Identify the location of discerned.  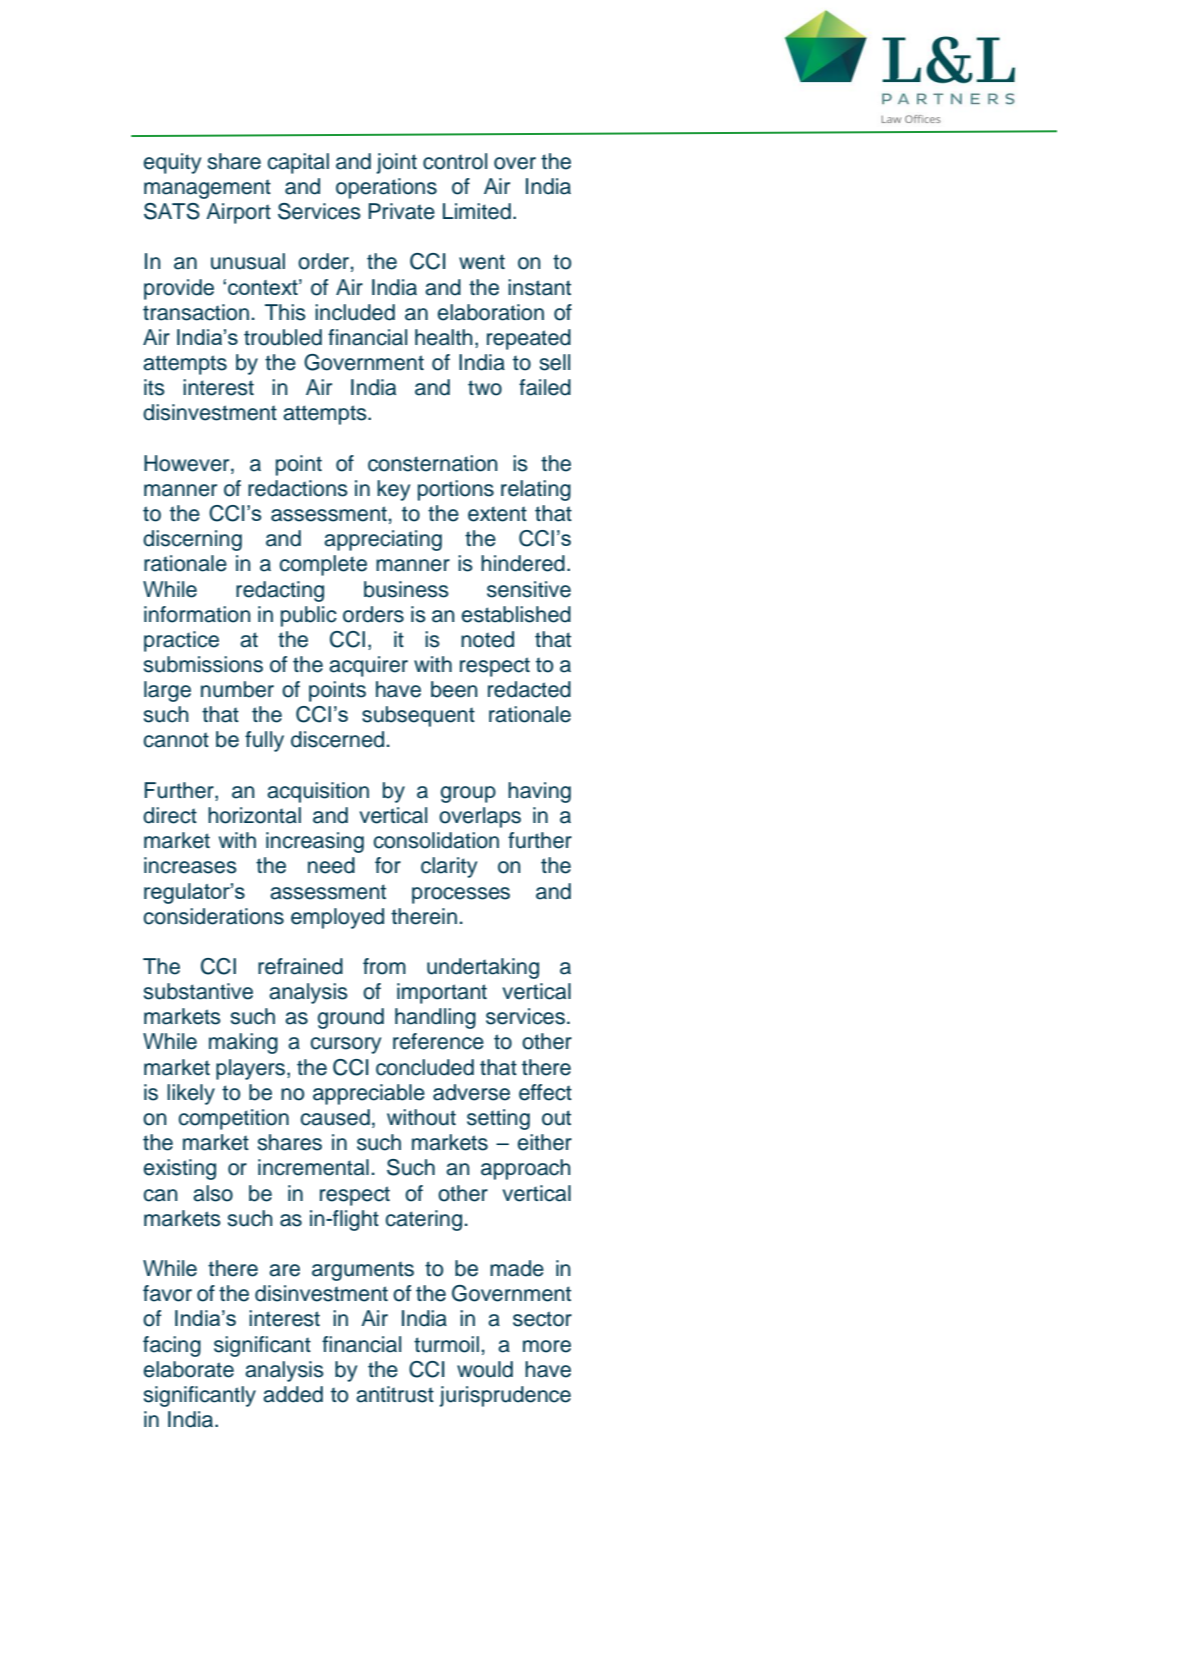
(337, 739).
